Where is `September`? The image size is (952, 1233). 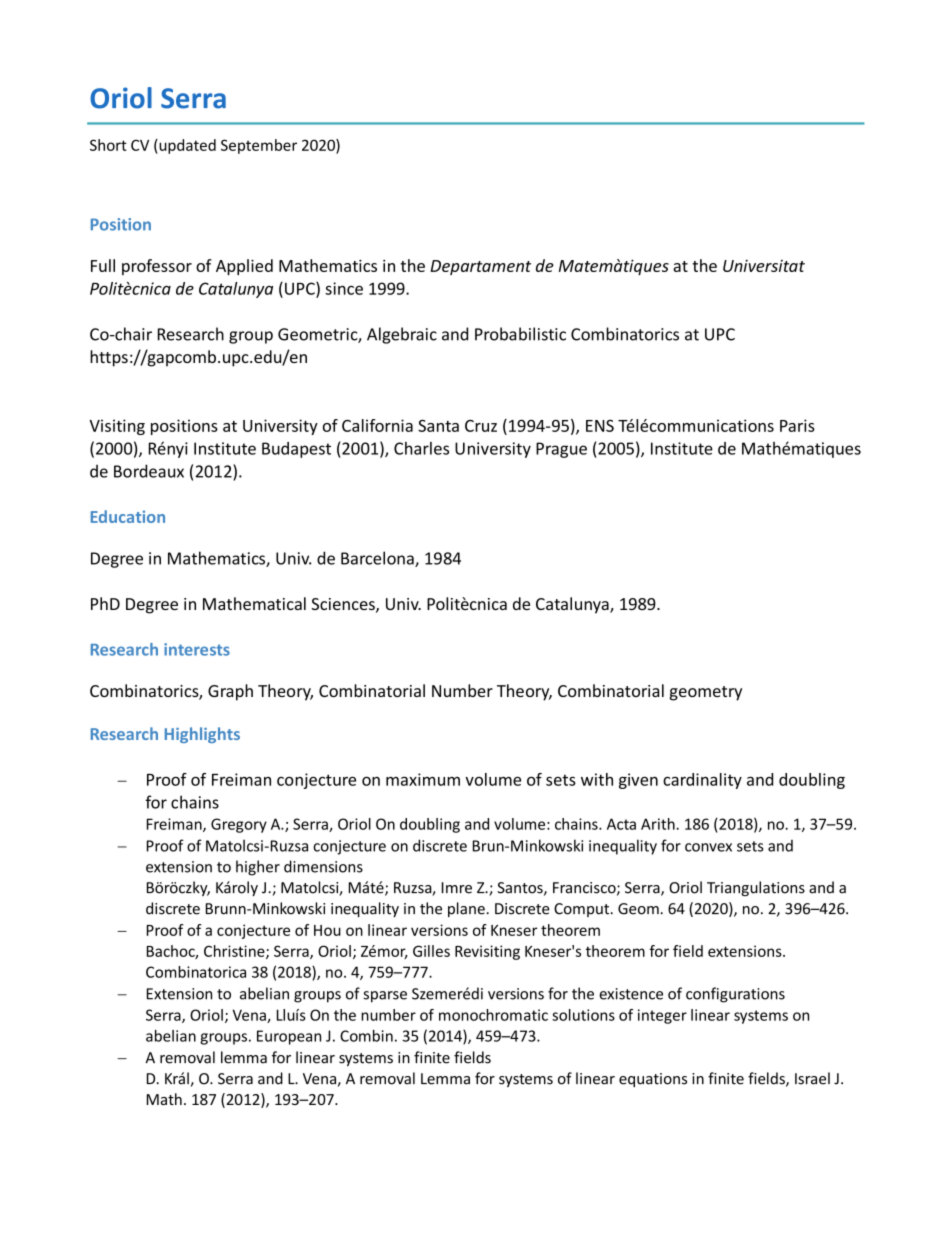 September is located at coordinates (259, 146).
